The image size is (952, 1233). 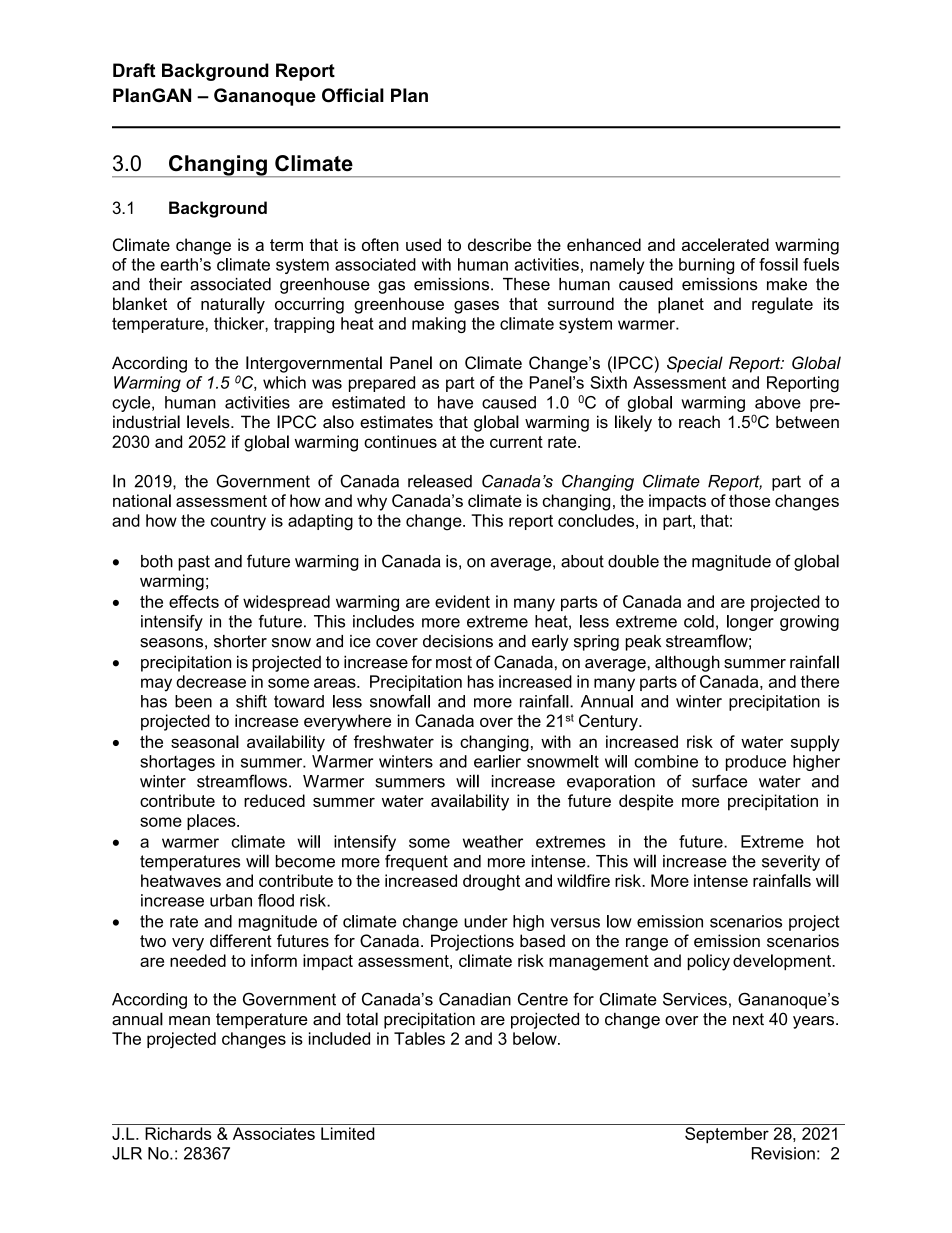 What do you see at coordinates (353, 95) in the screenshot?
I see `Official` at bounding box center [353, 95].
